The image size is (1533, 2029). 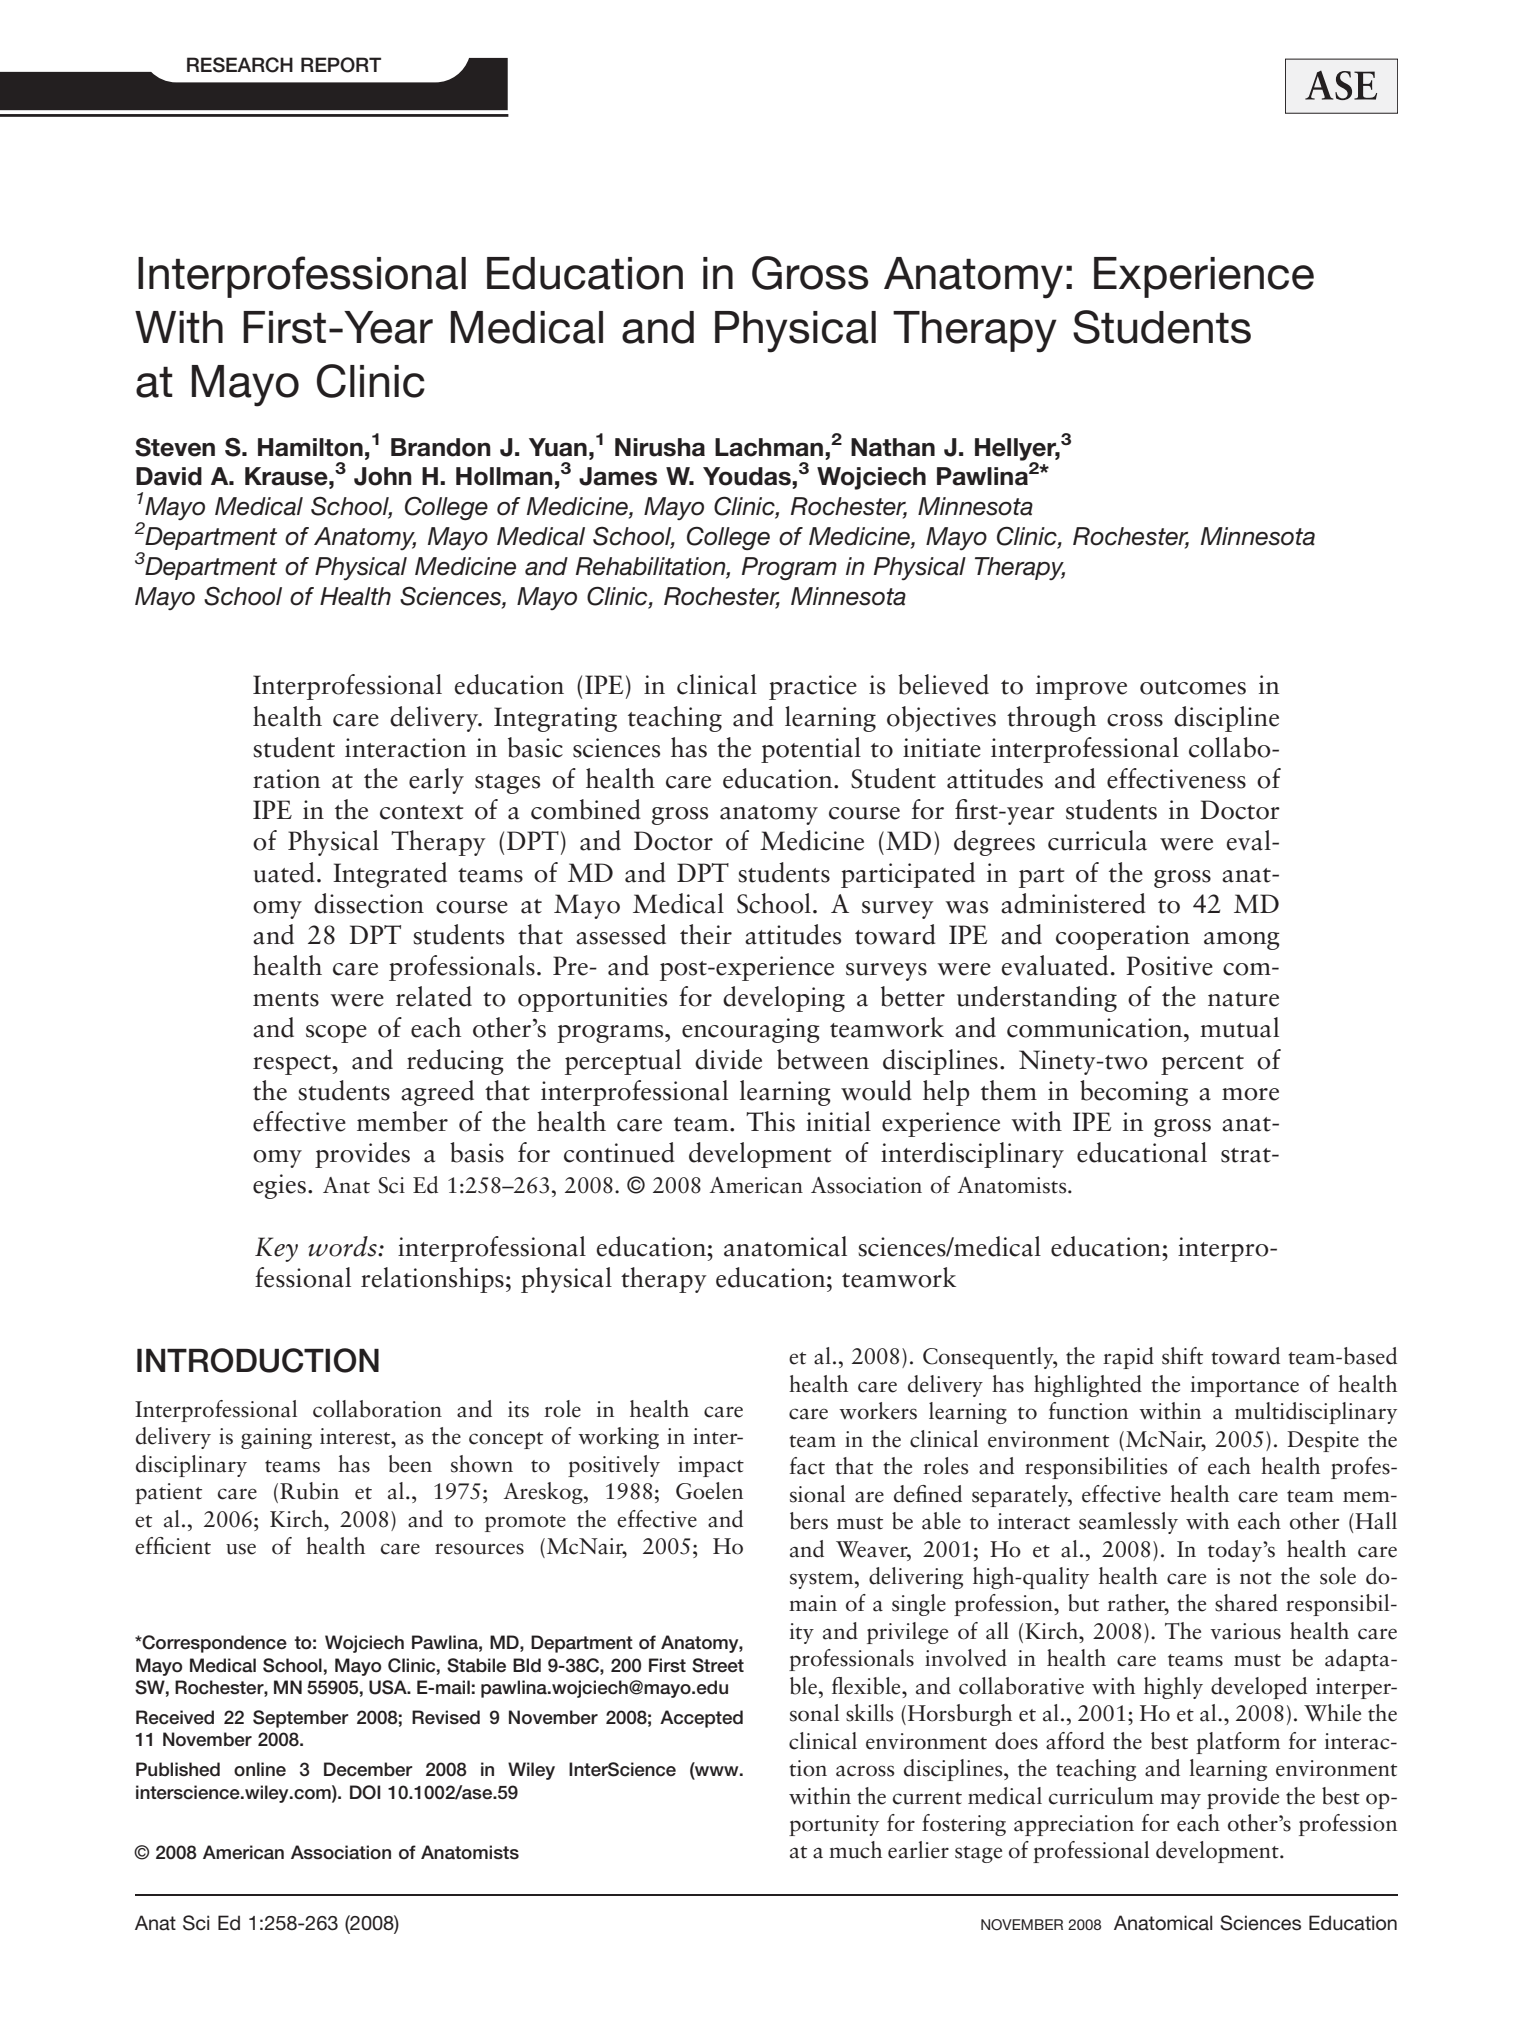 I want to click on early, so click(x=436, y=781).
